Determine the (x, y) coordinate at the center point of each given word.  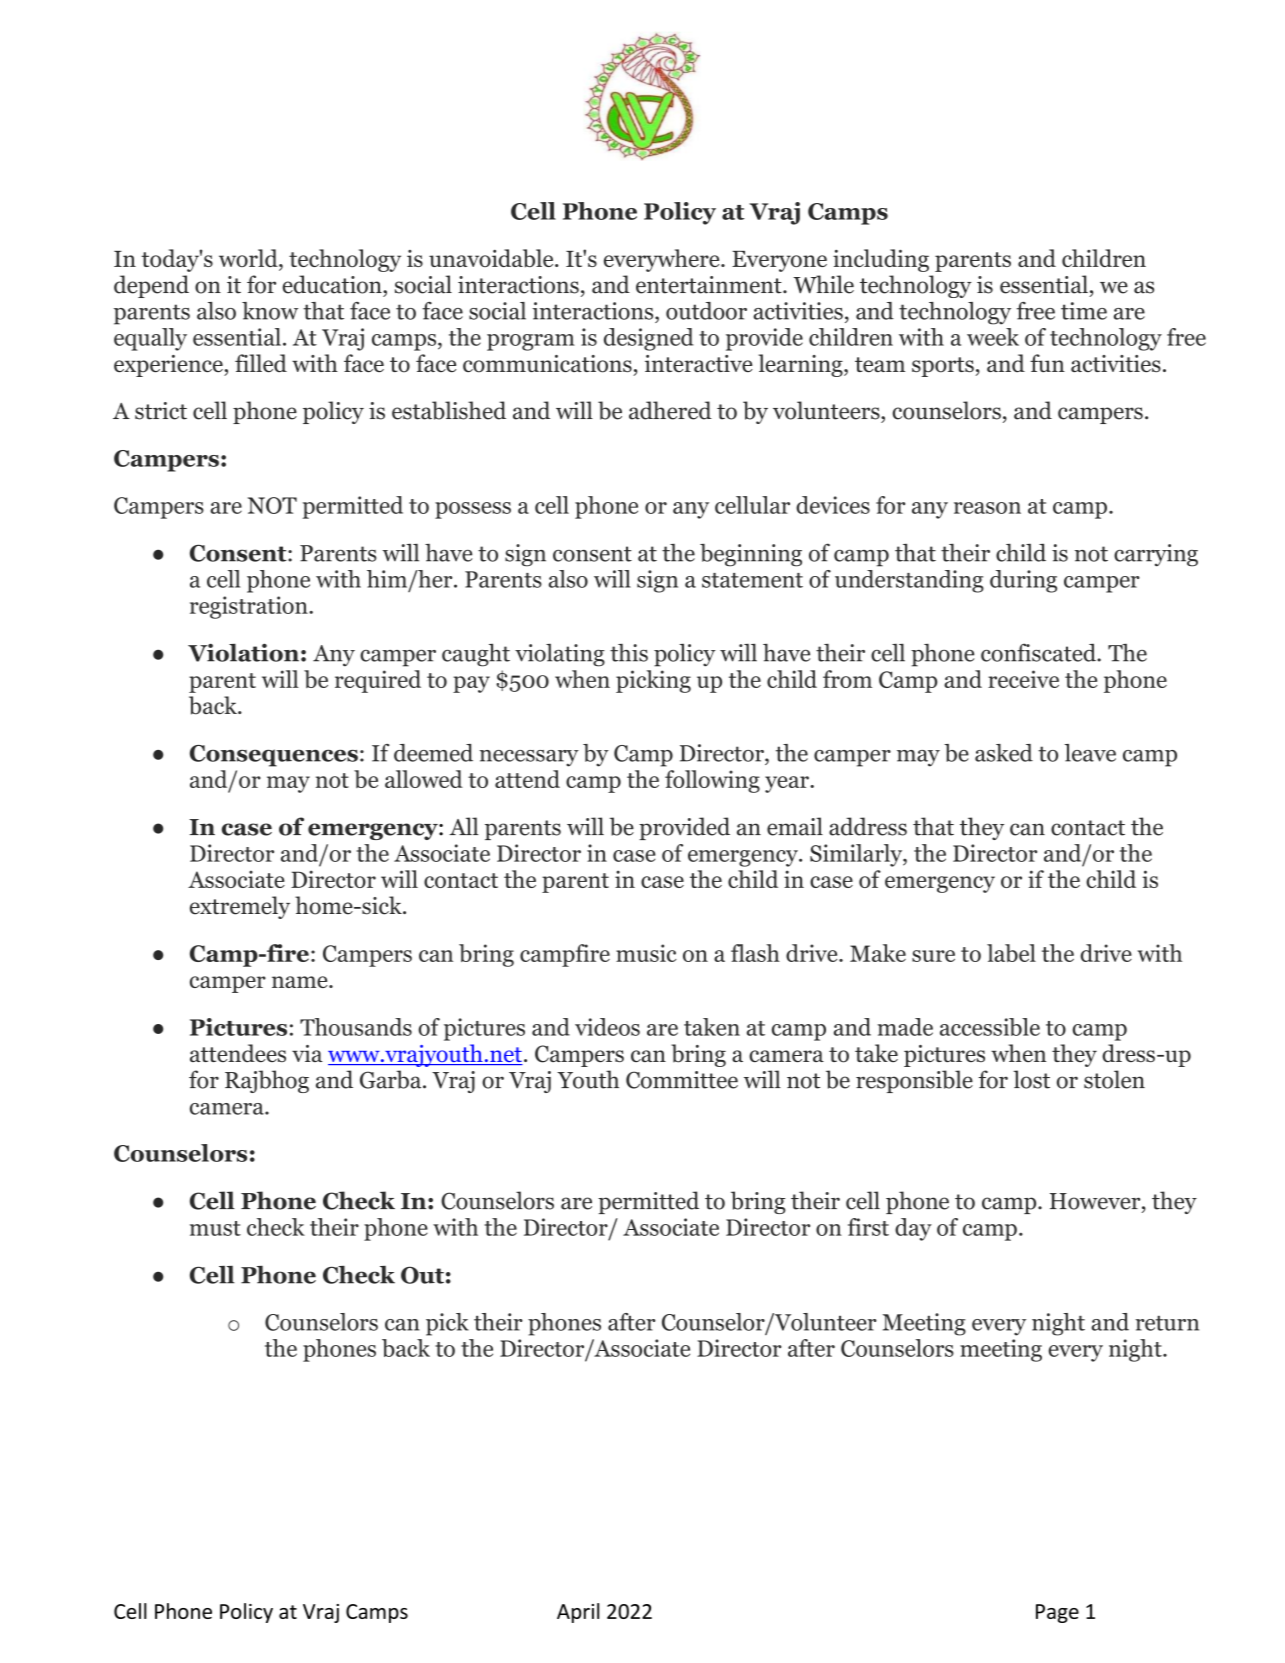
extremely (240, 907)
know (270, 311)
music (646, 953)
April (578, 1613)
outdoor (706, 311)
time (1084, 311)
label (1011, 953)
